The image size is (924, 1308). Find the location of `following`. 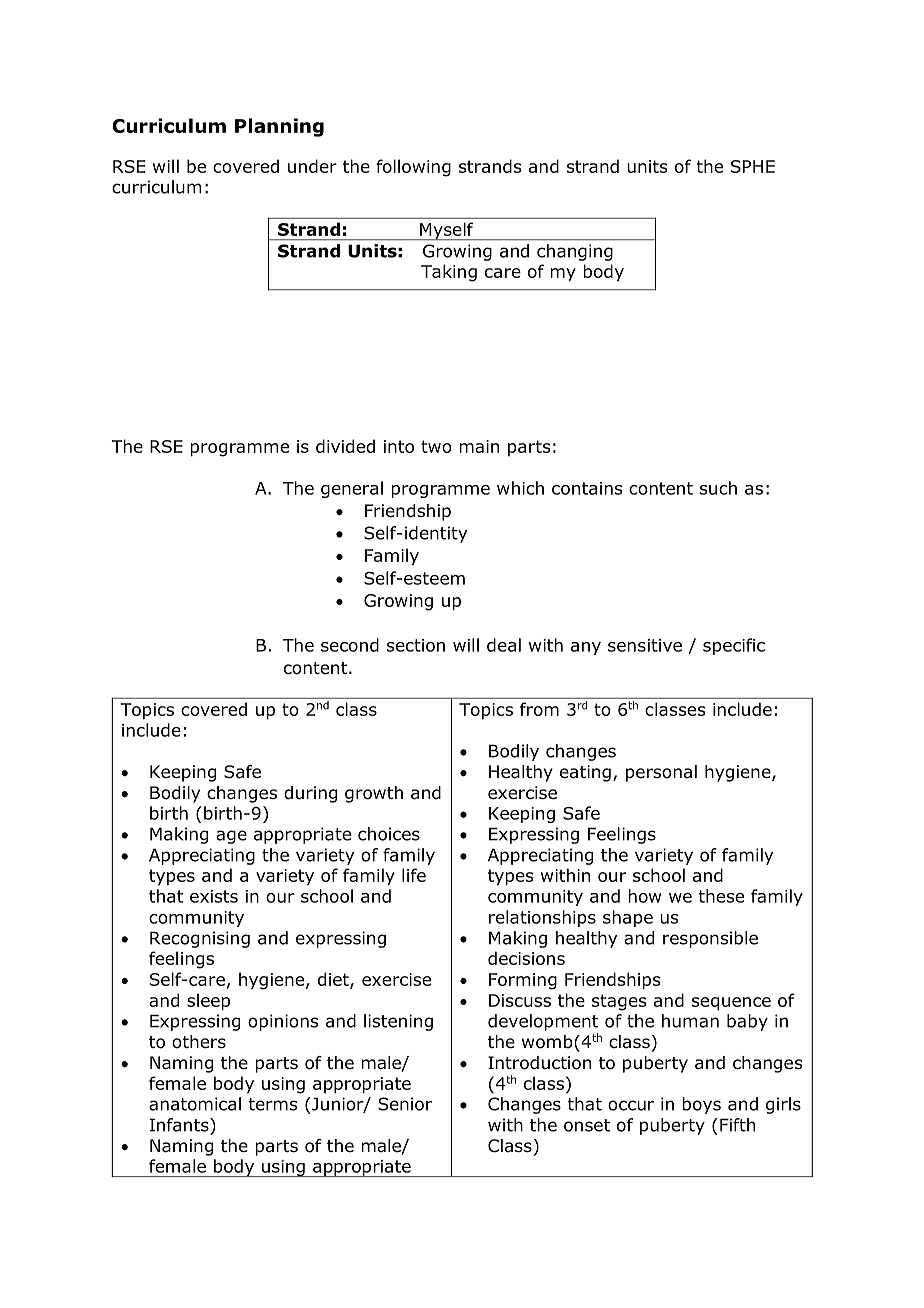

following is located at coordinates (413, 168).
